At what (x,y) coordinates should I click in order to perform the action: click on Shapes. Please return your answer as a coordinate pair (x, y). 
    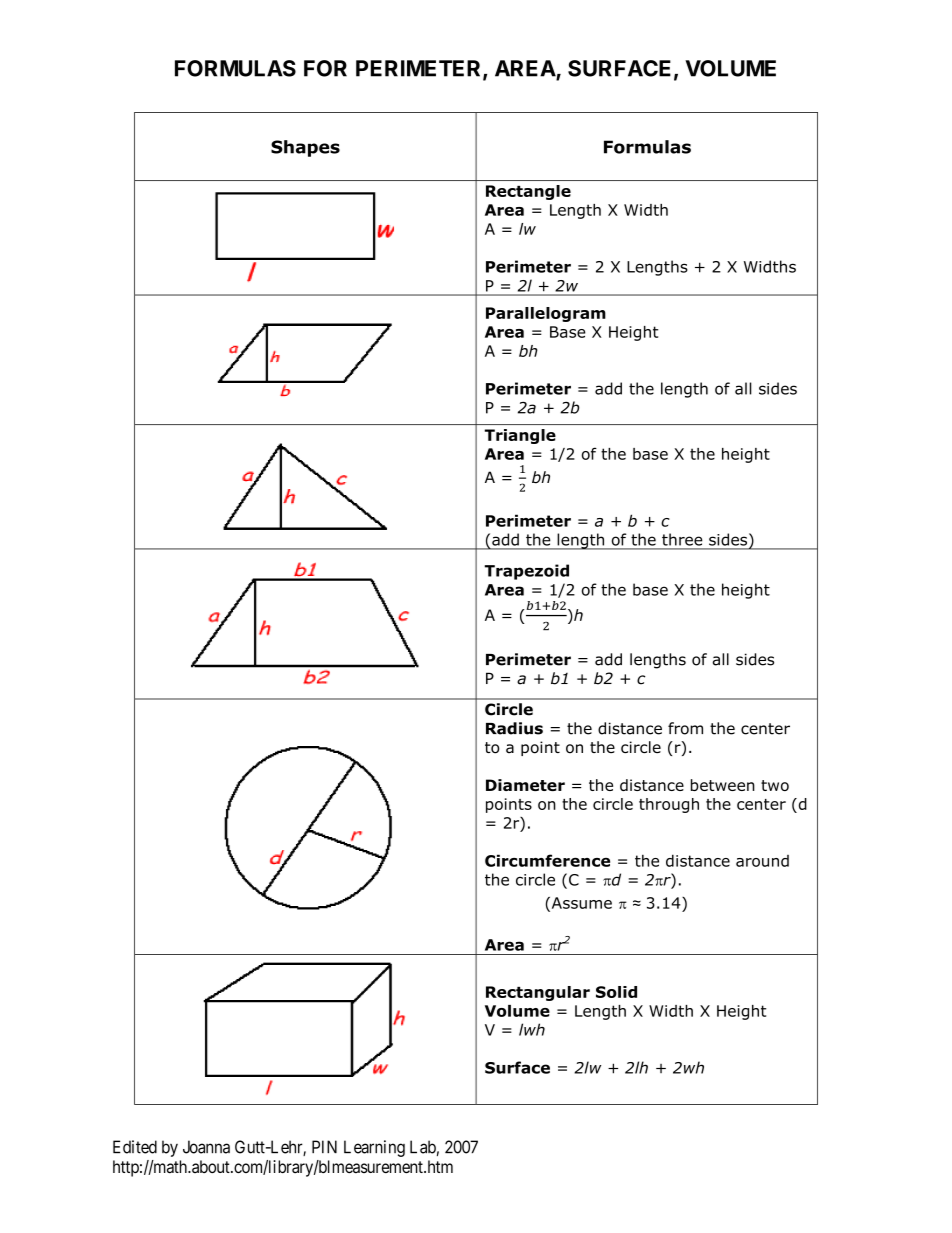
    Looking at the image, I should click on (305, 148).
